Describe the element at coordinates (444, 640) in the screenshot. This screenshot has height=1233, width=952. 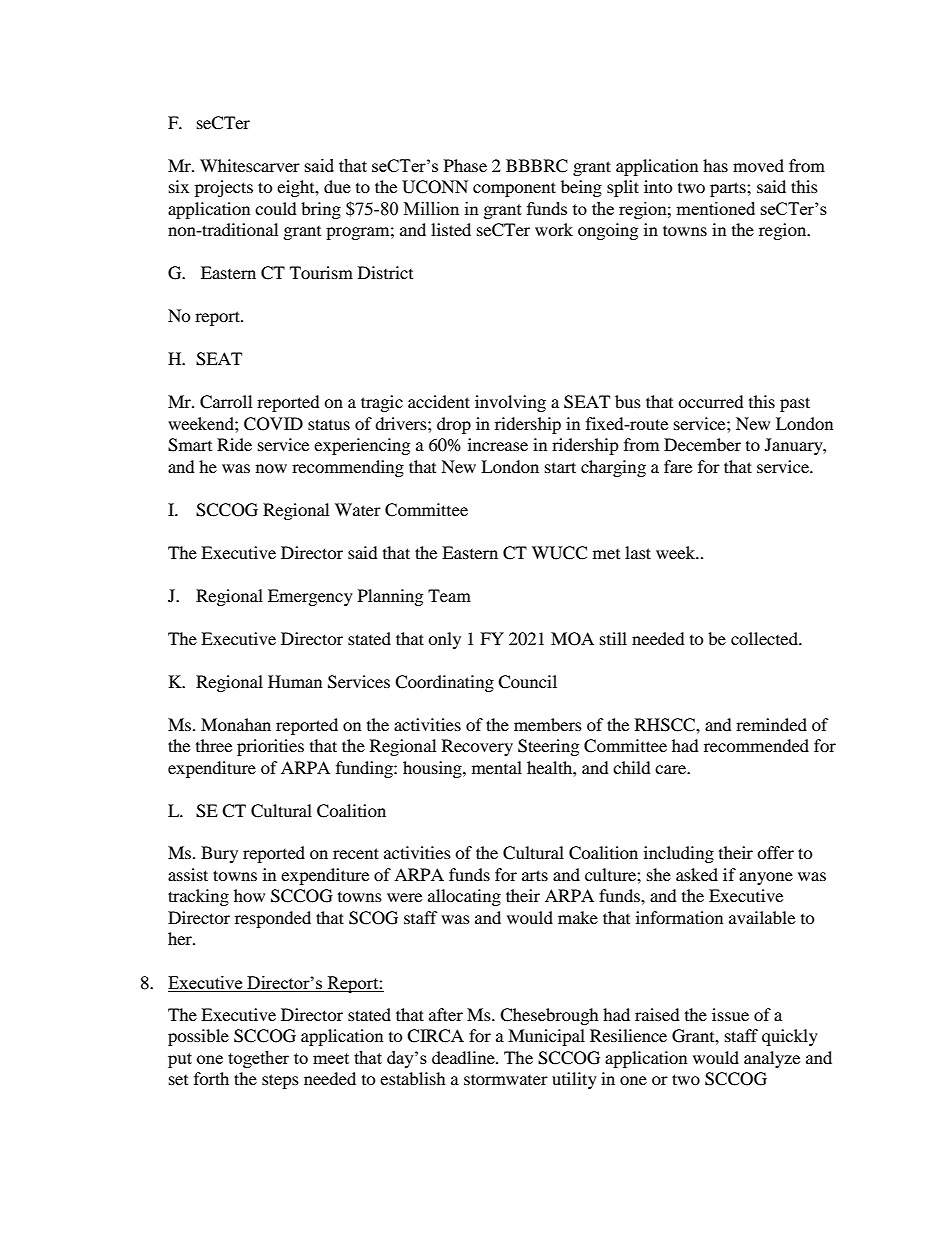
I see `only` at that location.
